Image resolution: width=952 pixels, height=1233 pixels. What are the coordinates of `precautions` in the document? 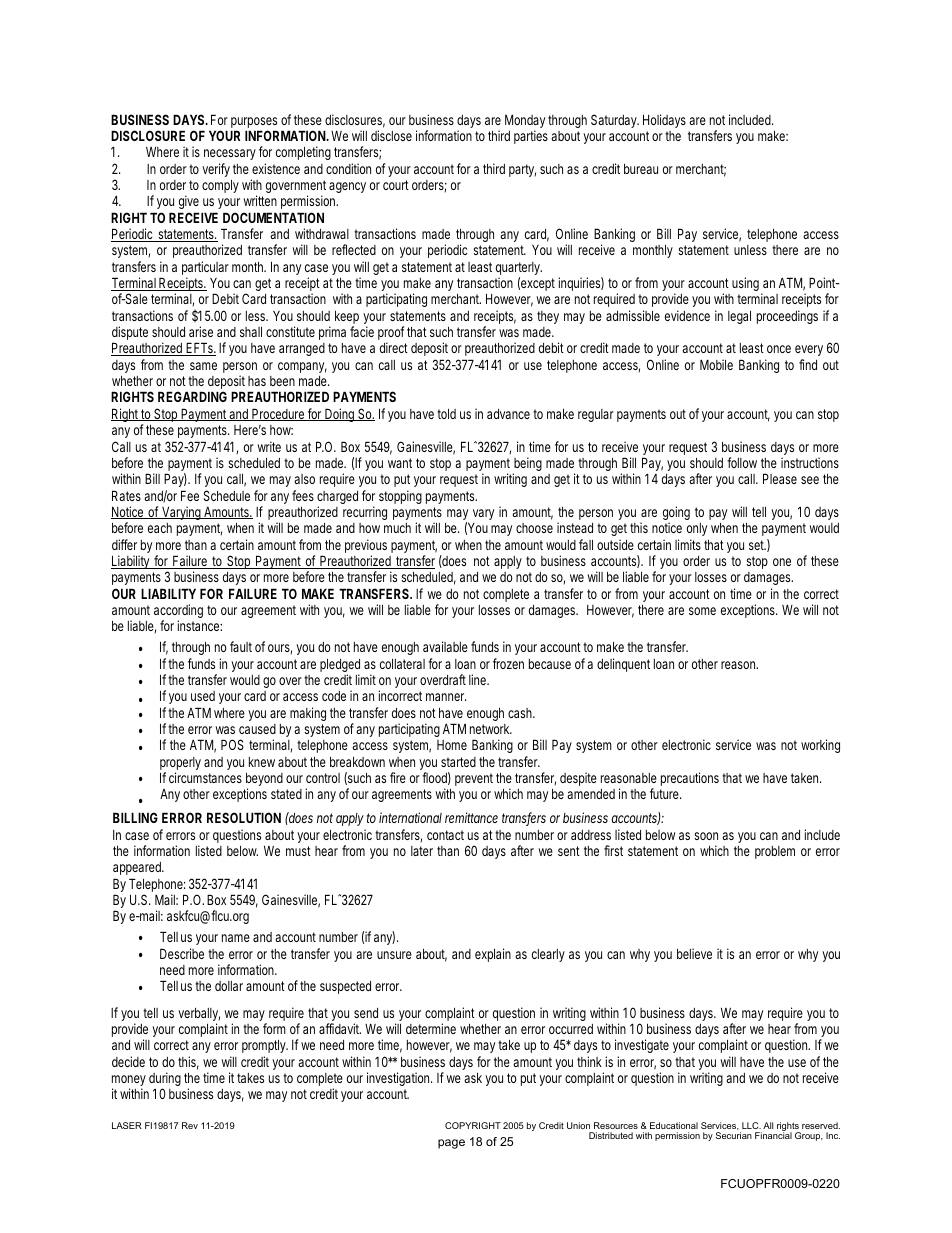 It's located at (690, 779).
